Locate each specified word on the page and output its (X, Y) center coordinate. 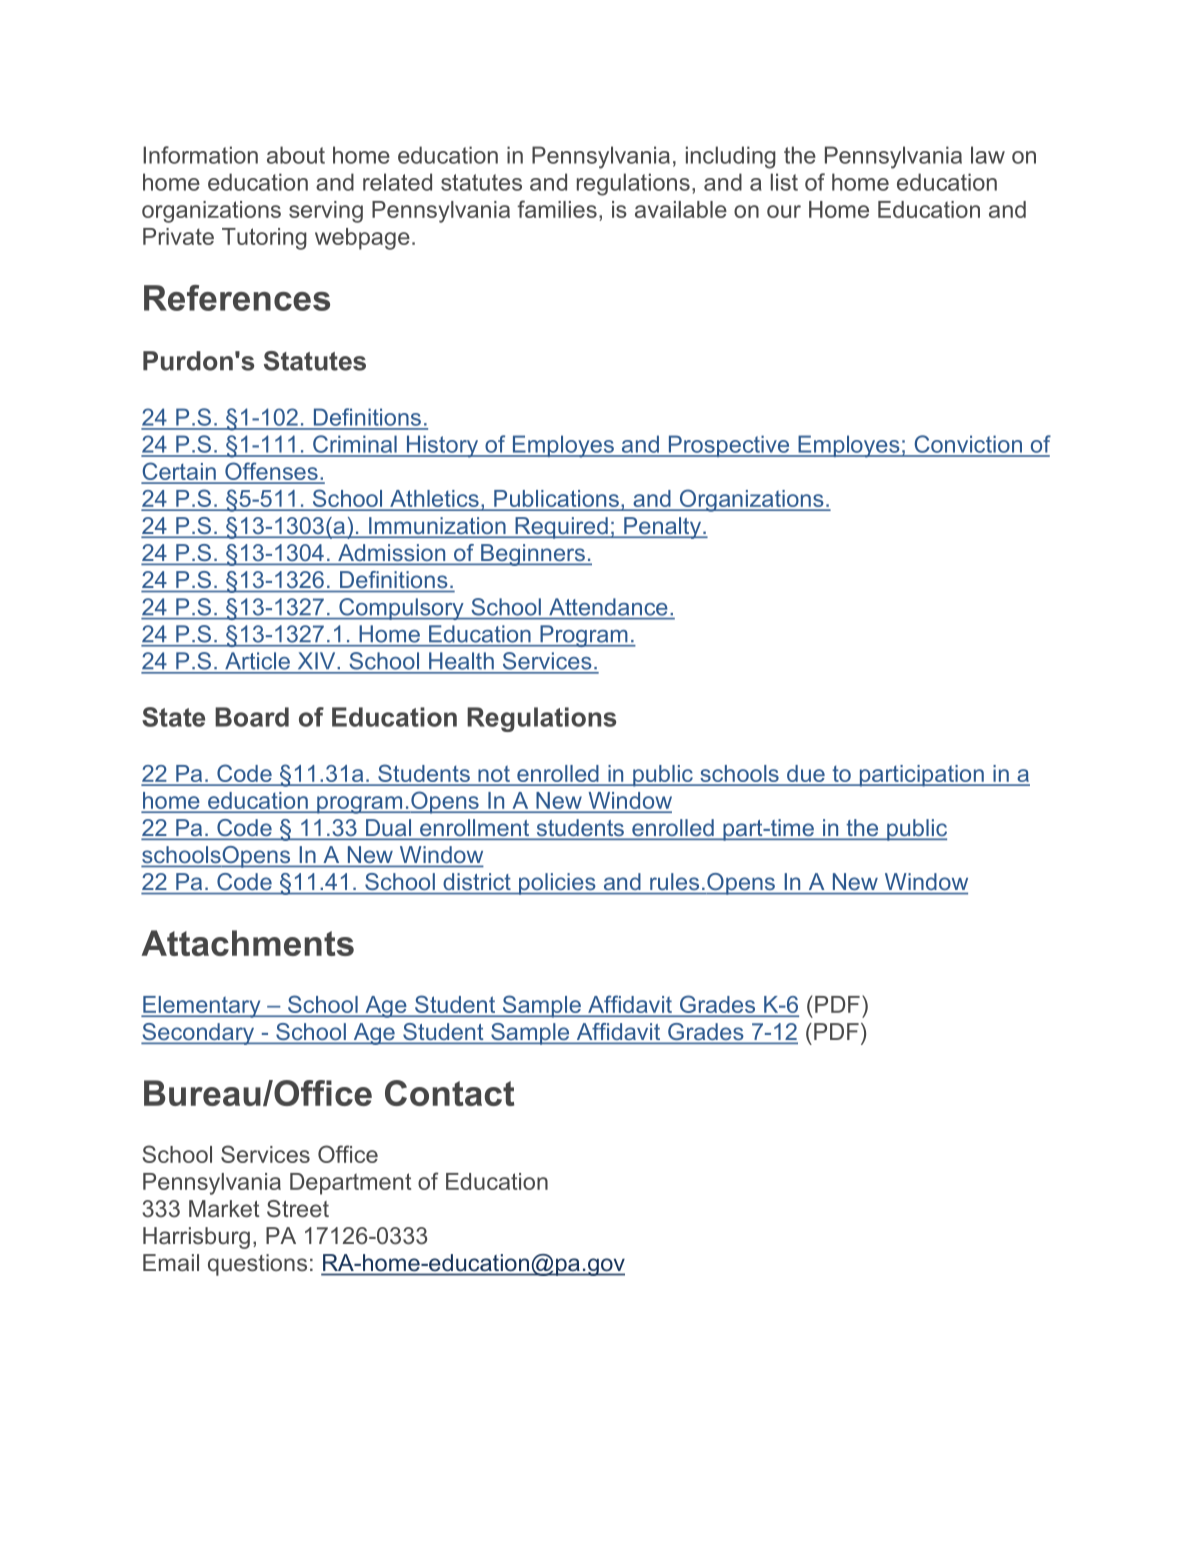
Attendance (608, 607)
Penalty (662, 528)
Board (252, 717)
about (296, 155)
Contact (449, 1093)
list (784, 182)
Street (298, 1208)
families (557, 209)
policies (557, 884)
